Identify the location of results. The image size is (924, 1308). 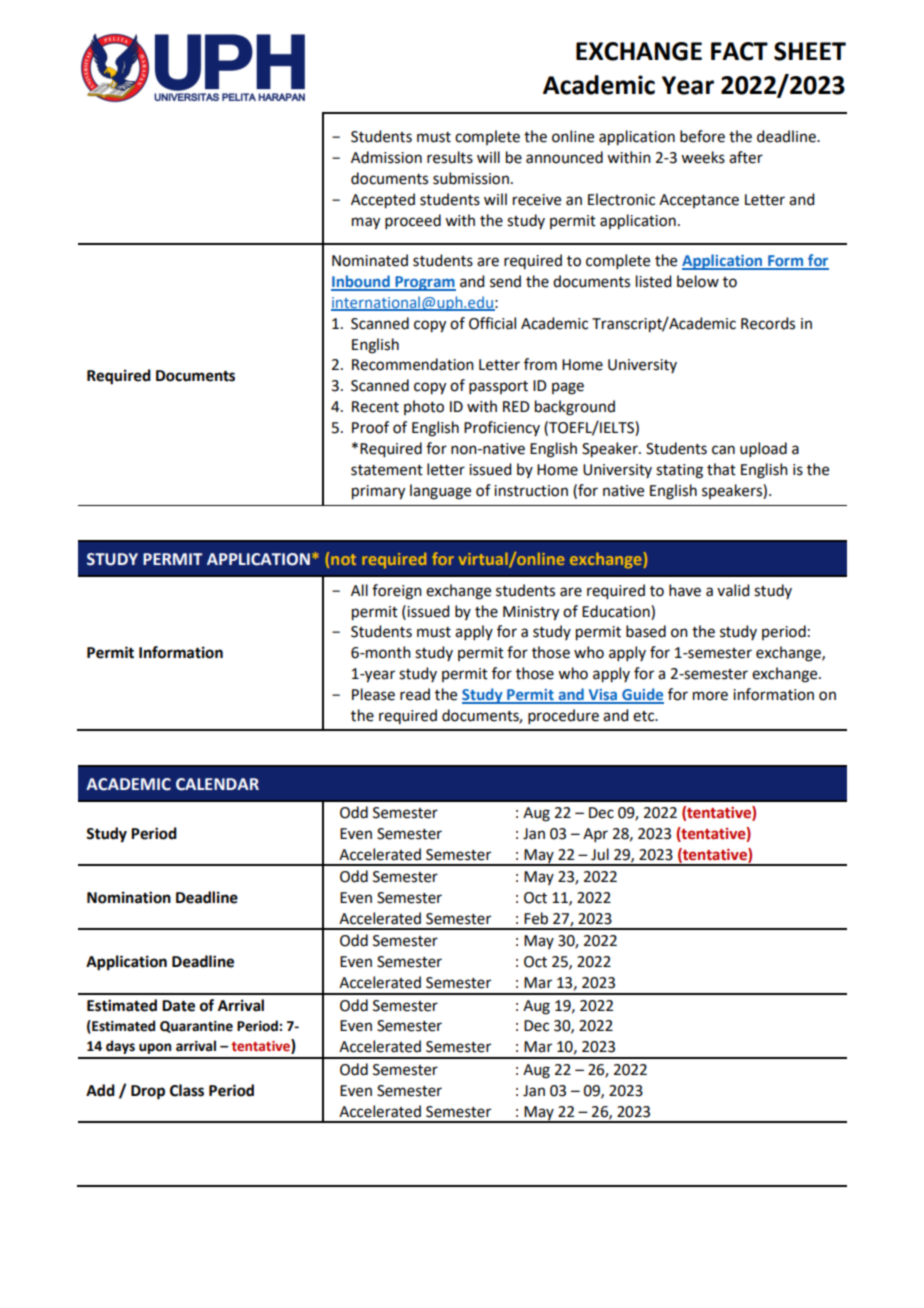
(450, 157).
